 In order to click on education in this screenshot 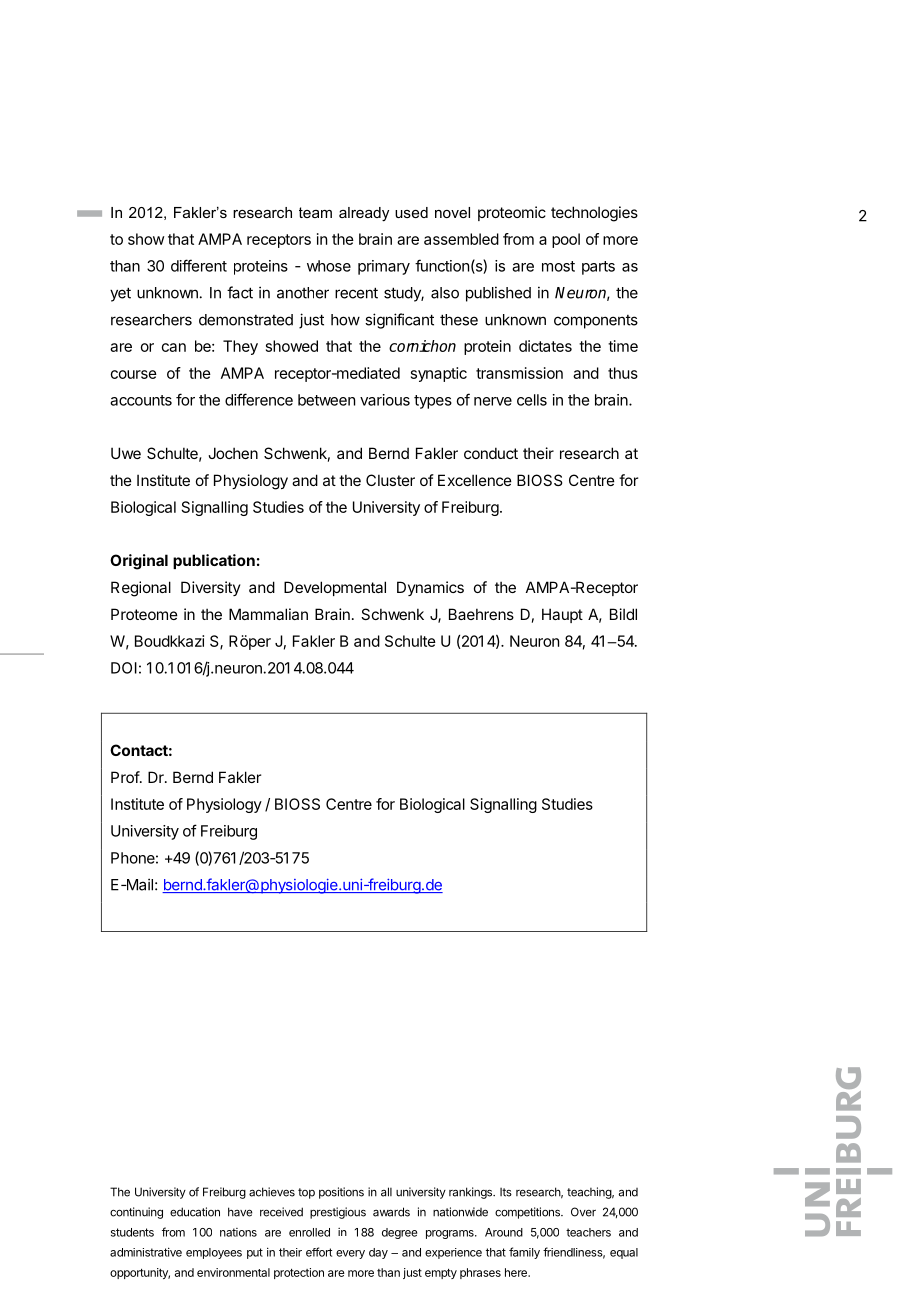, I will do `click(195, 1212)`.
